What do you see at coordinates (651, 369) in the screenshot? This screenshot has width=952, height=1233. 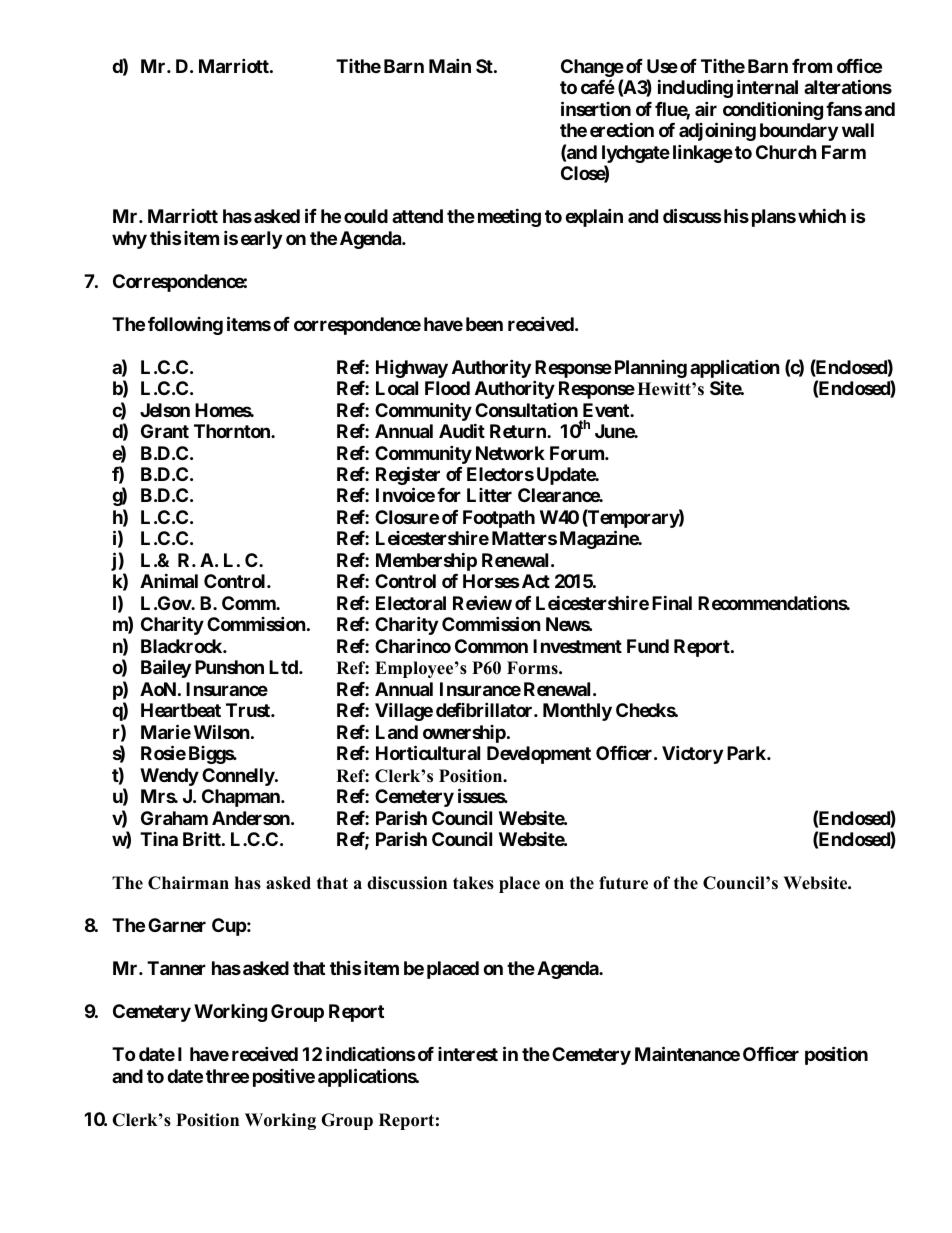 I see `Planning` at bounding box center [651, 369].
